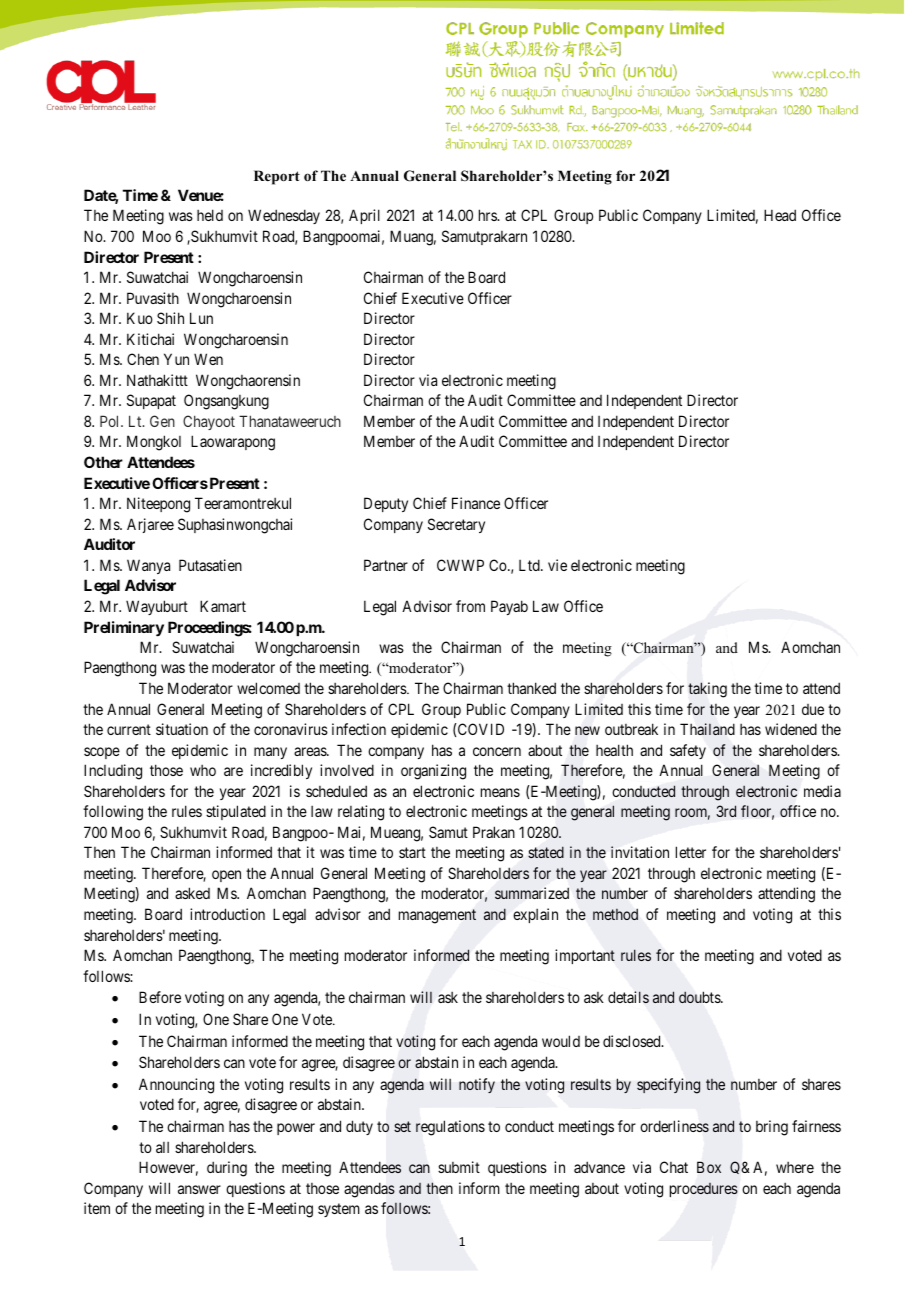  I want to click on thanked, so click(531, 688).
